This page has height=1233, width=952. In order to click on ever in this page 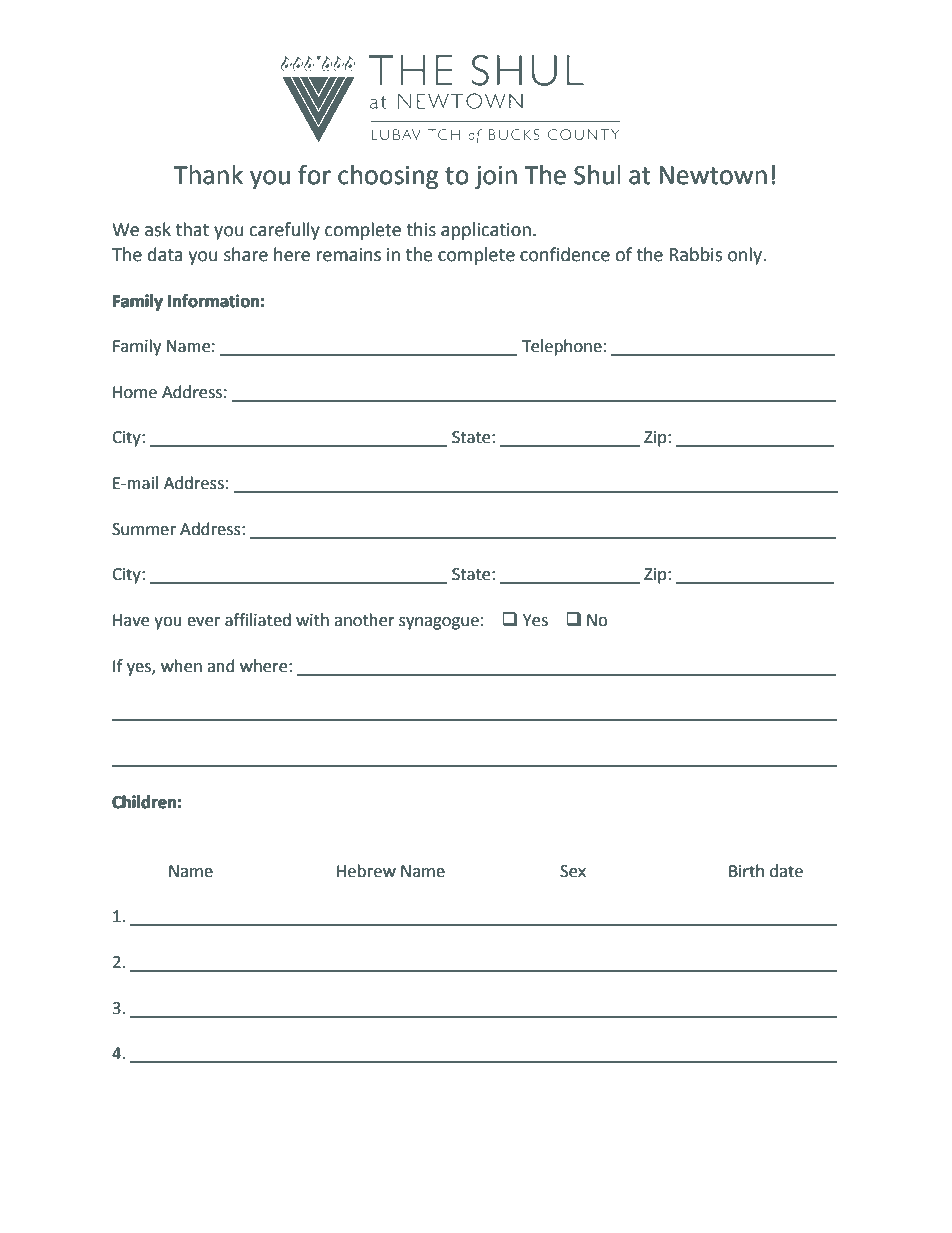, I will do `click(203, 622)`.
